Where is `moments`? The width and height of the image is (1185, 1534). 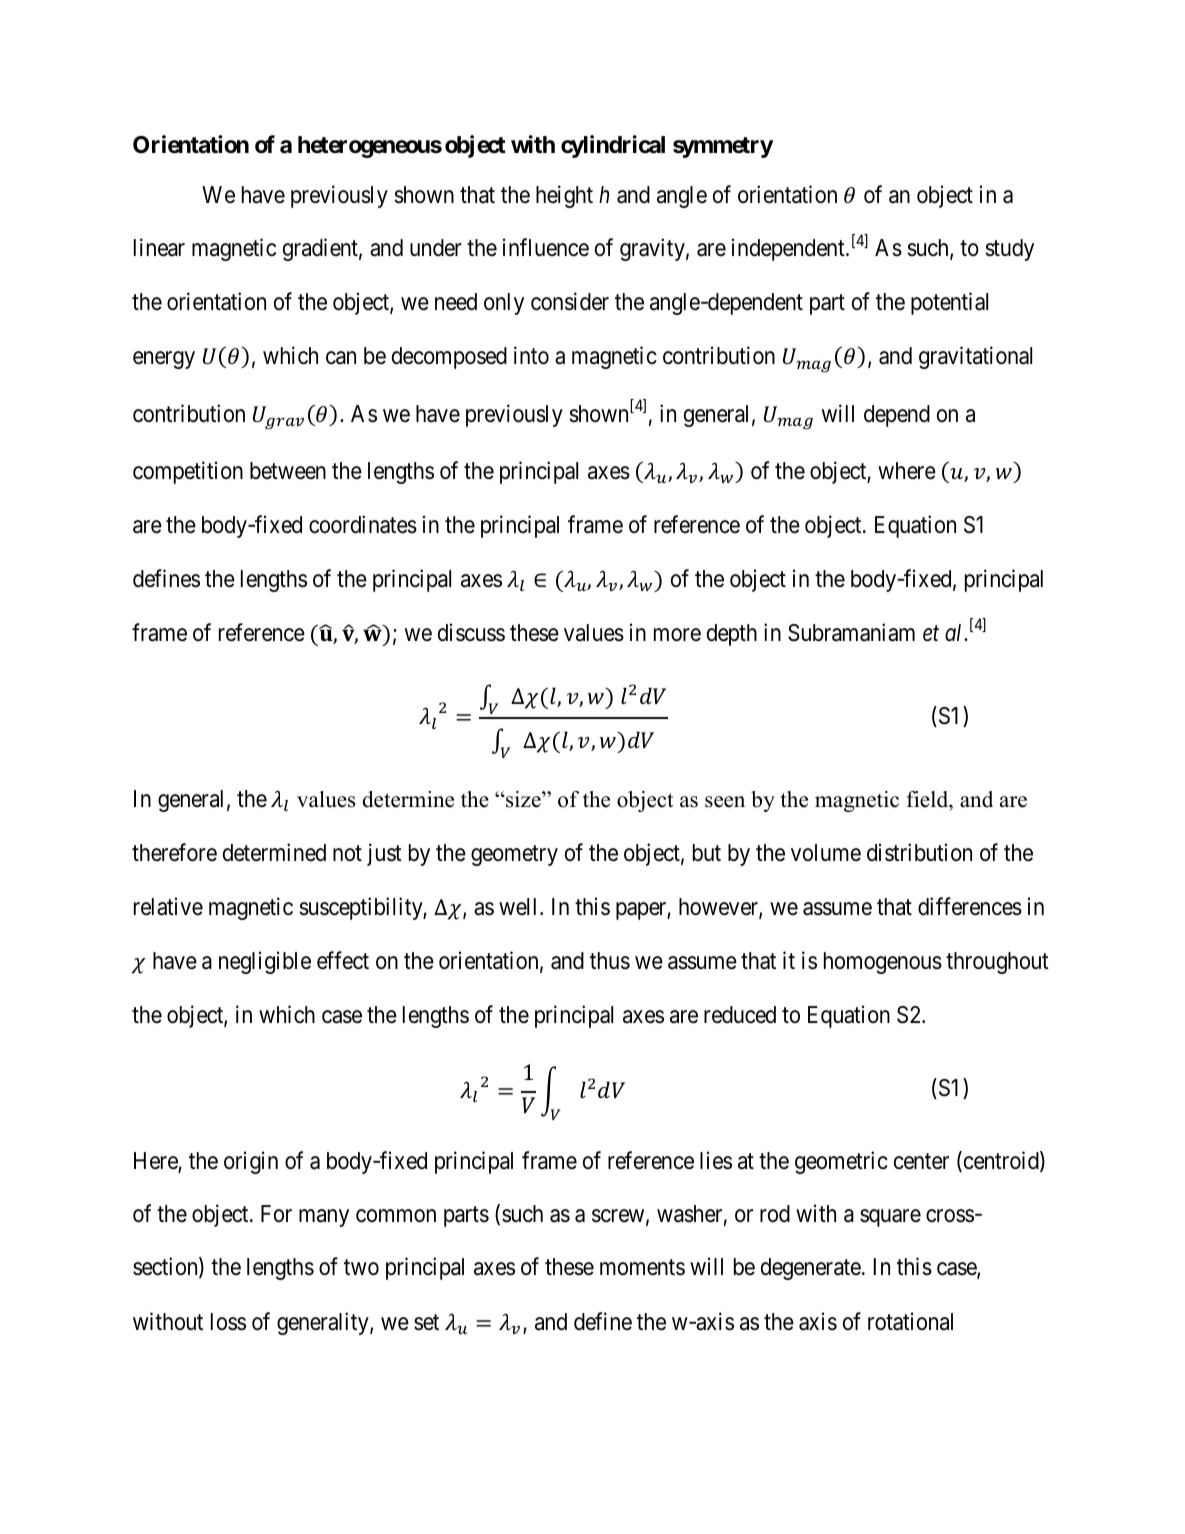 moments is located at coordinates (642, 1268).
